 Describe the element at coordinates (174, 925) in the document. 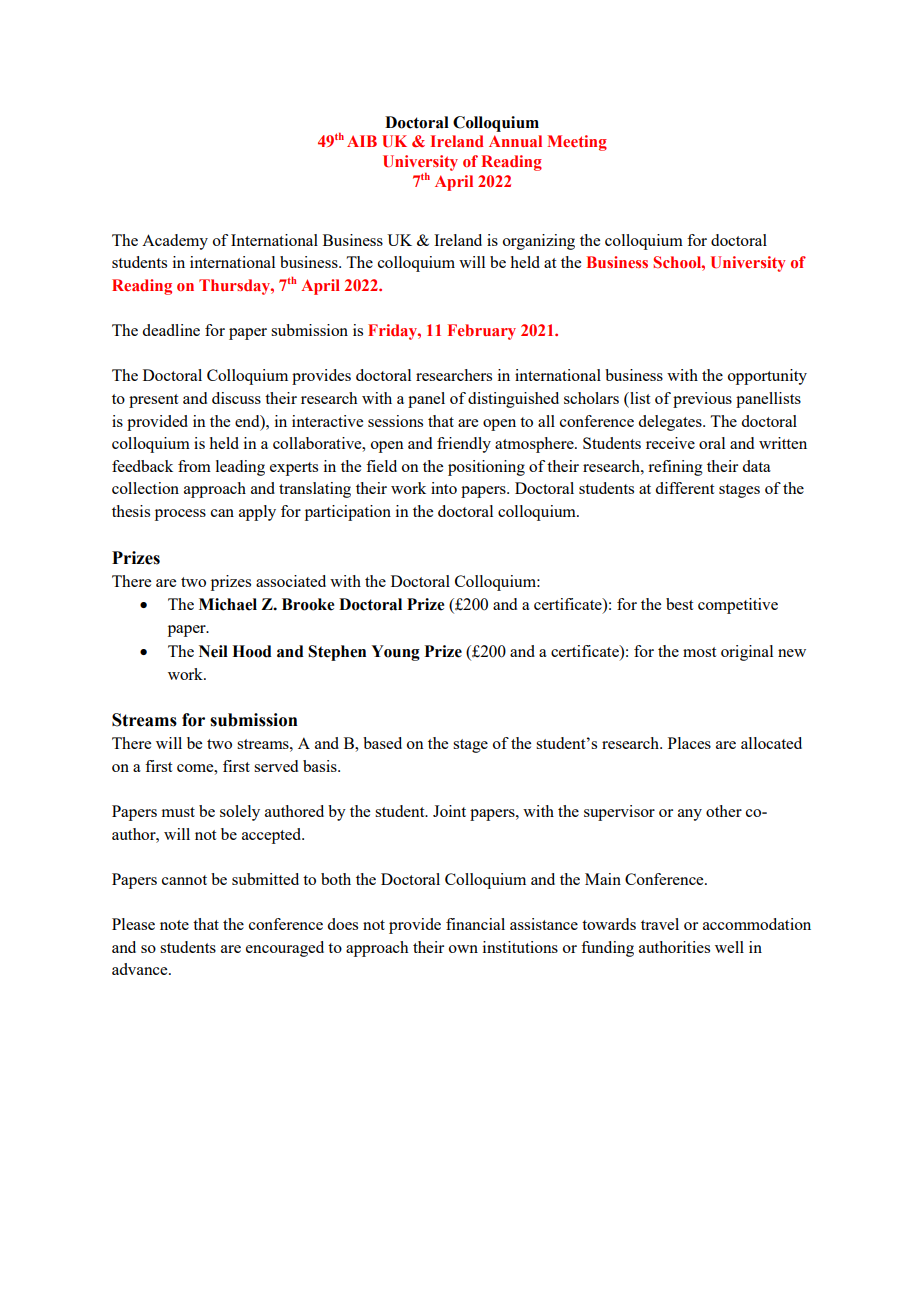

I see `note` at that location.
